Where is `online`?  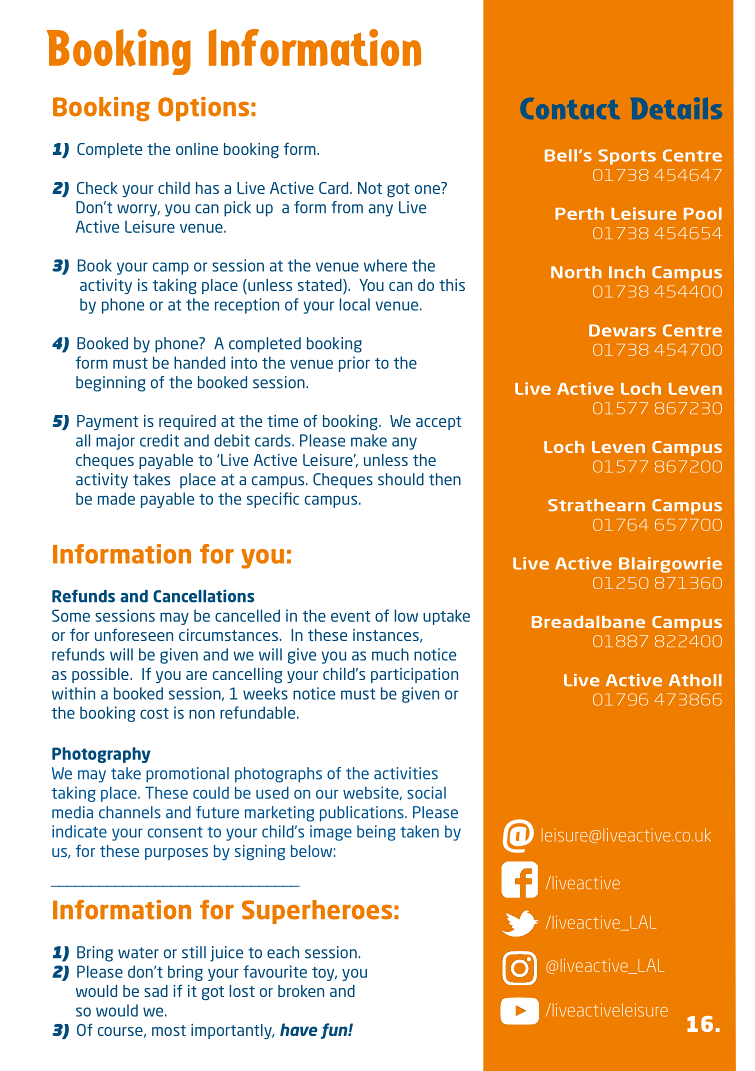
online is located at coordinates (197, 149).
